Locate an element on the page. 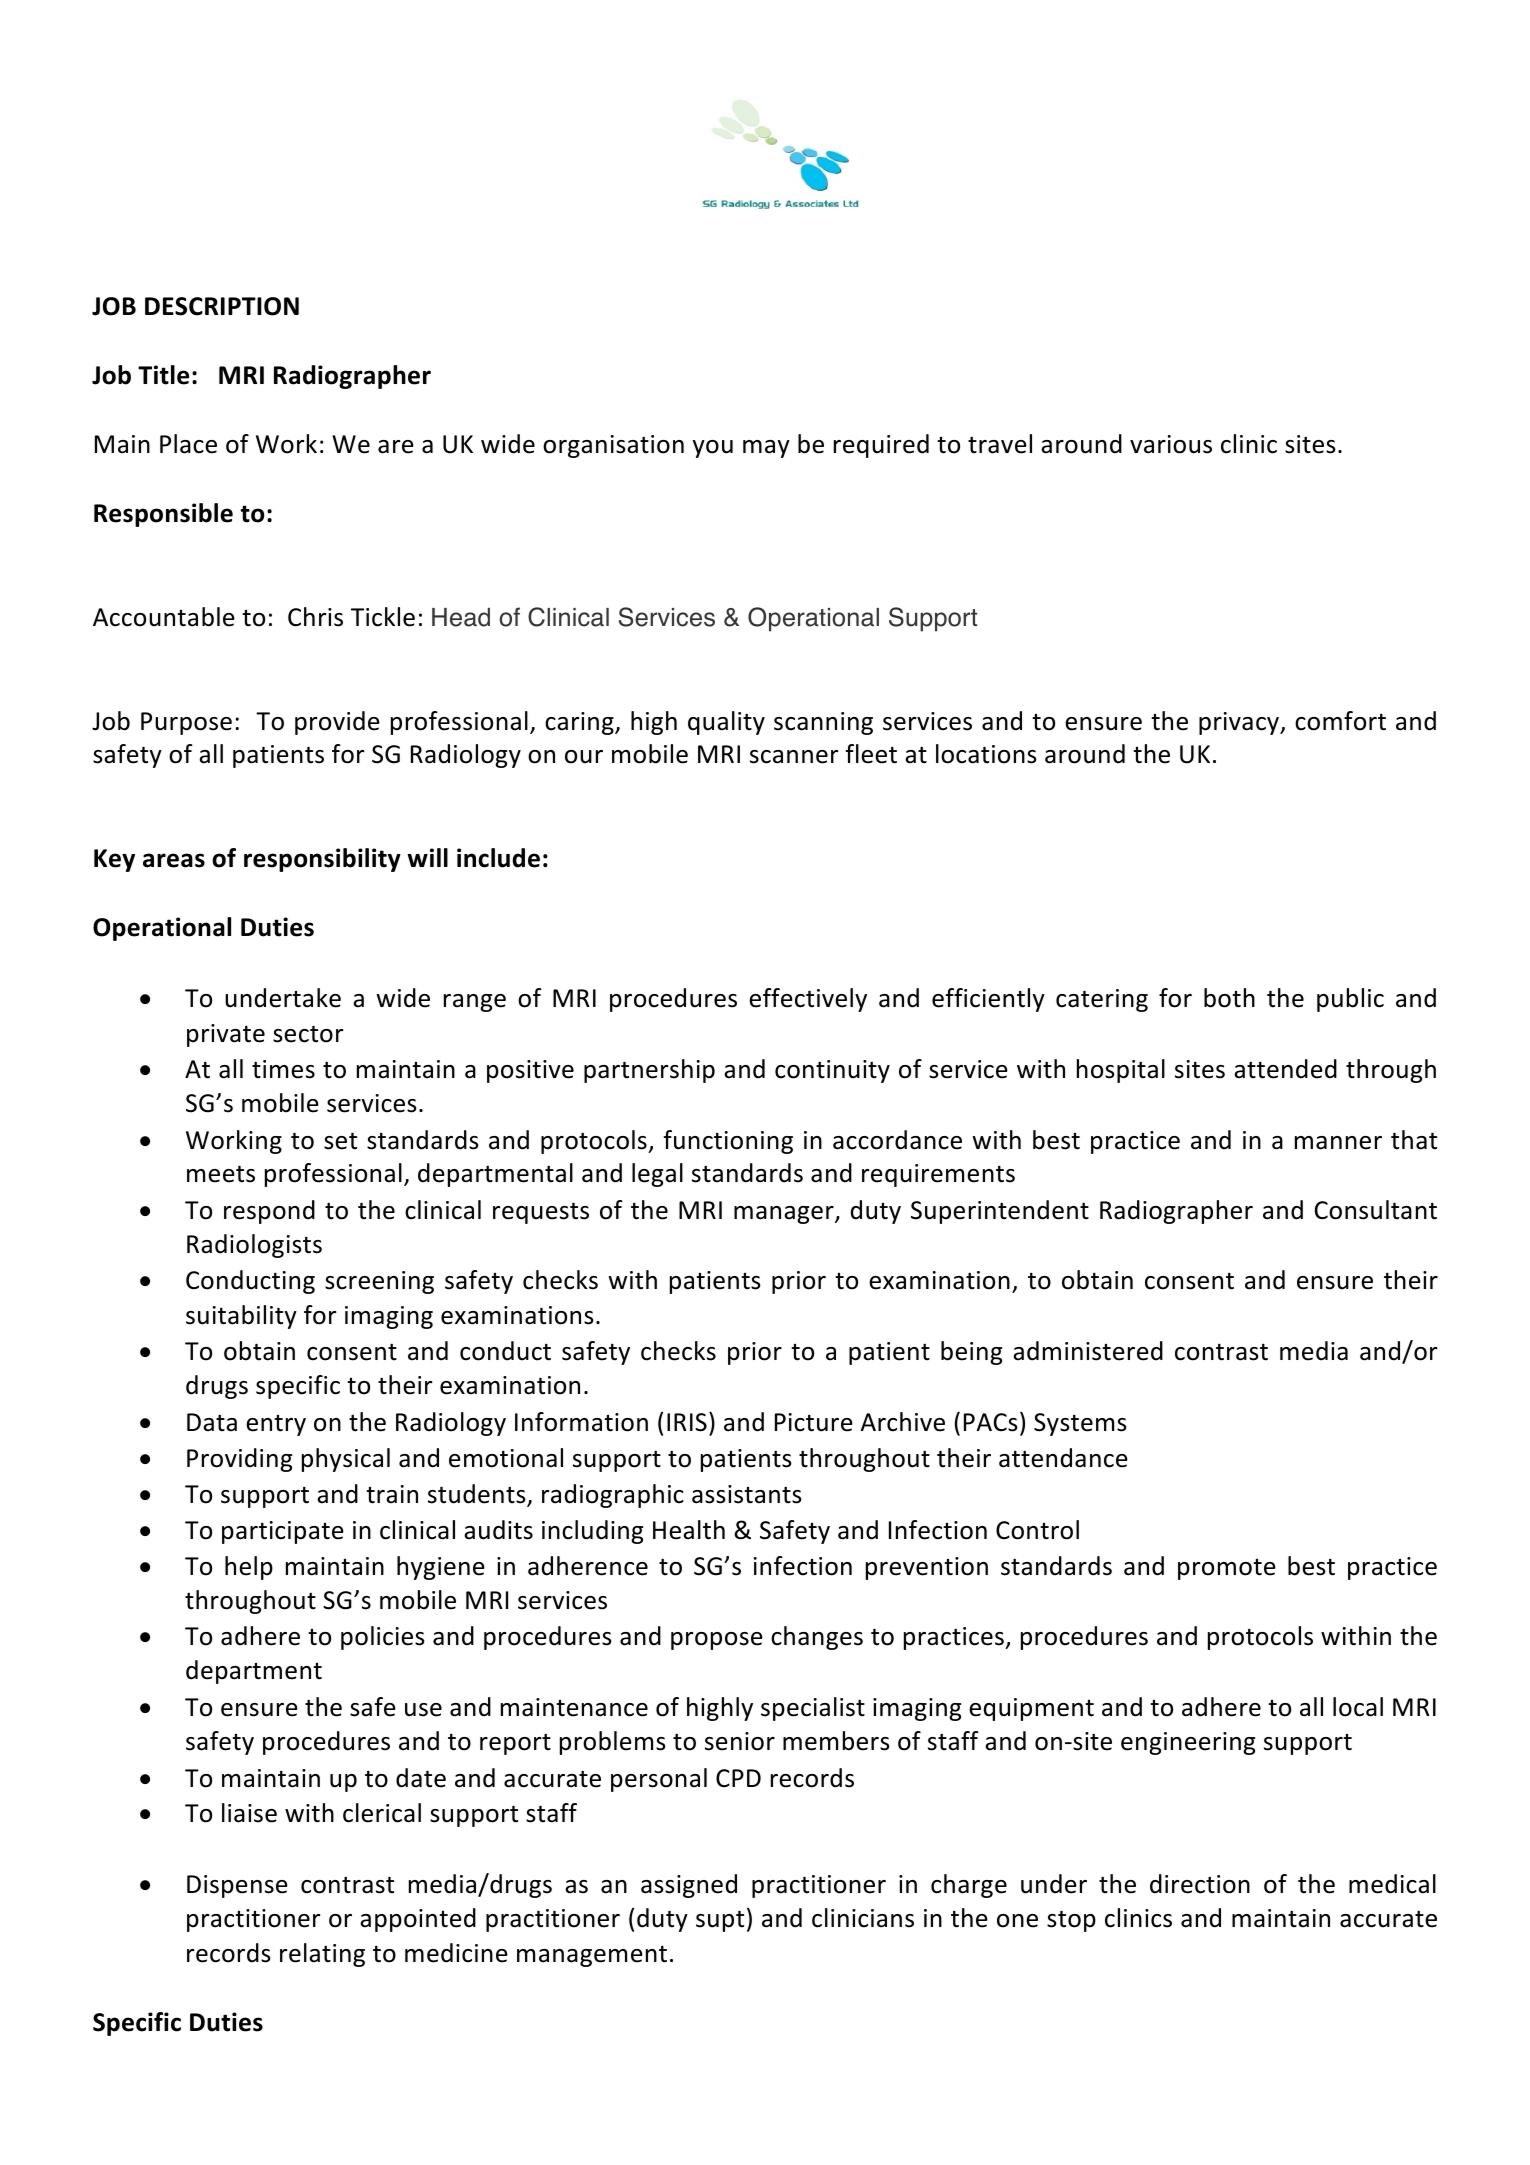  functioning is located at coordinates (728, 1142).
